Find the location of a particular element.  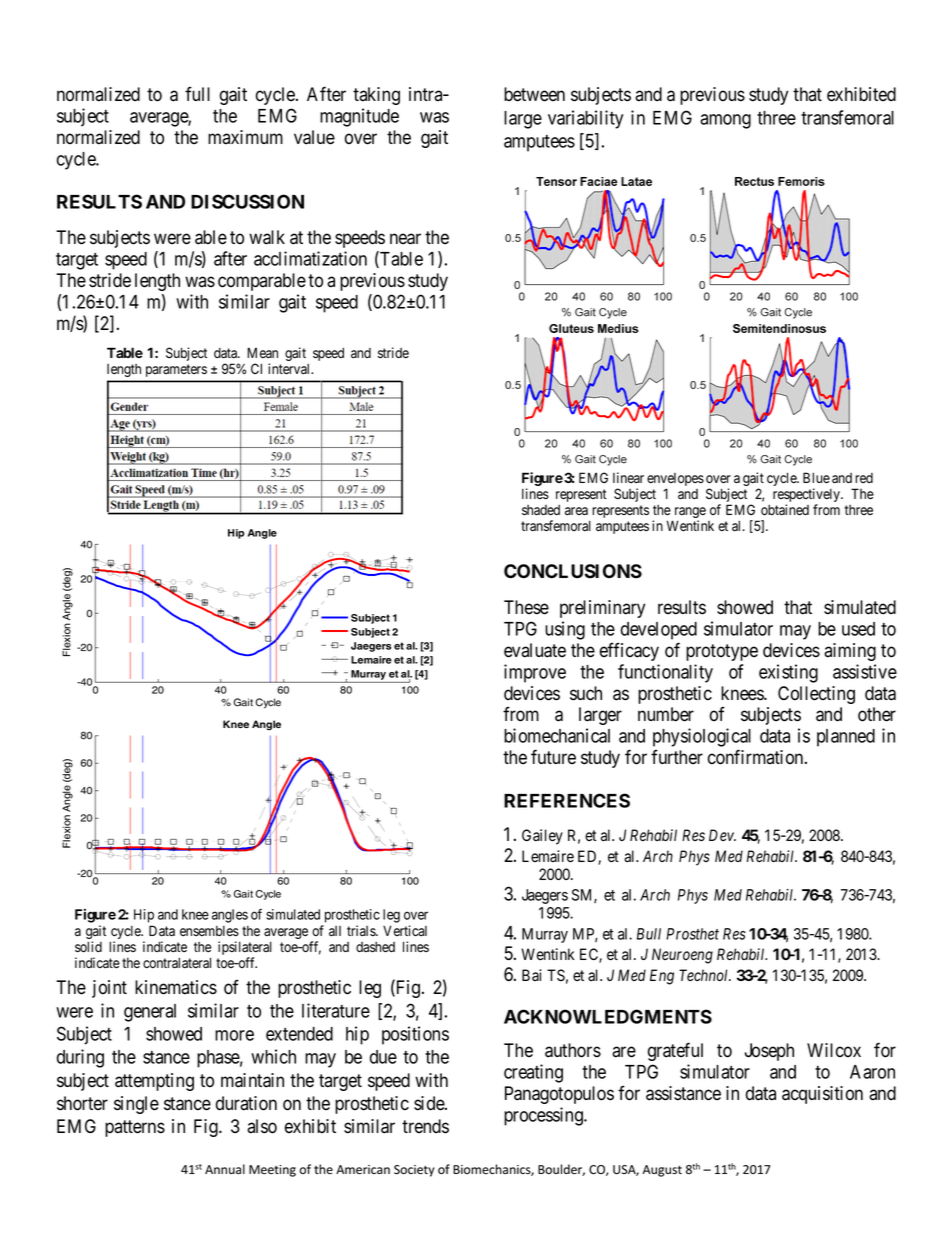

trends is located at coordinates (425, 1126).
